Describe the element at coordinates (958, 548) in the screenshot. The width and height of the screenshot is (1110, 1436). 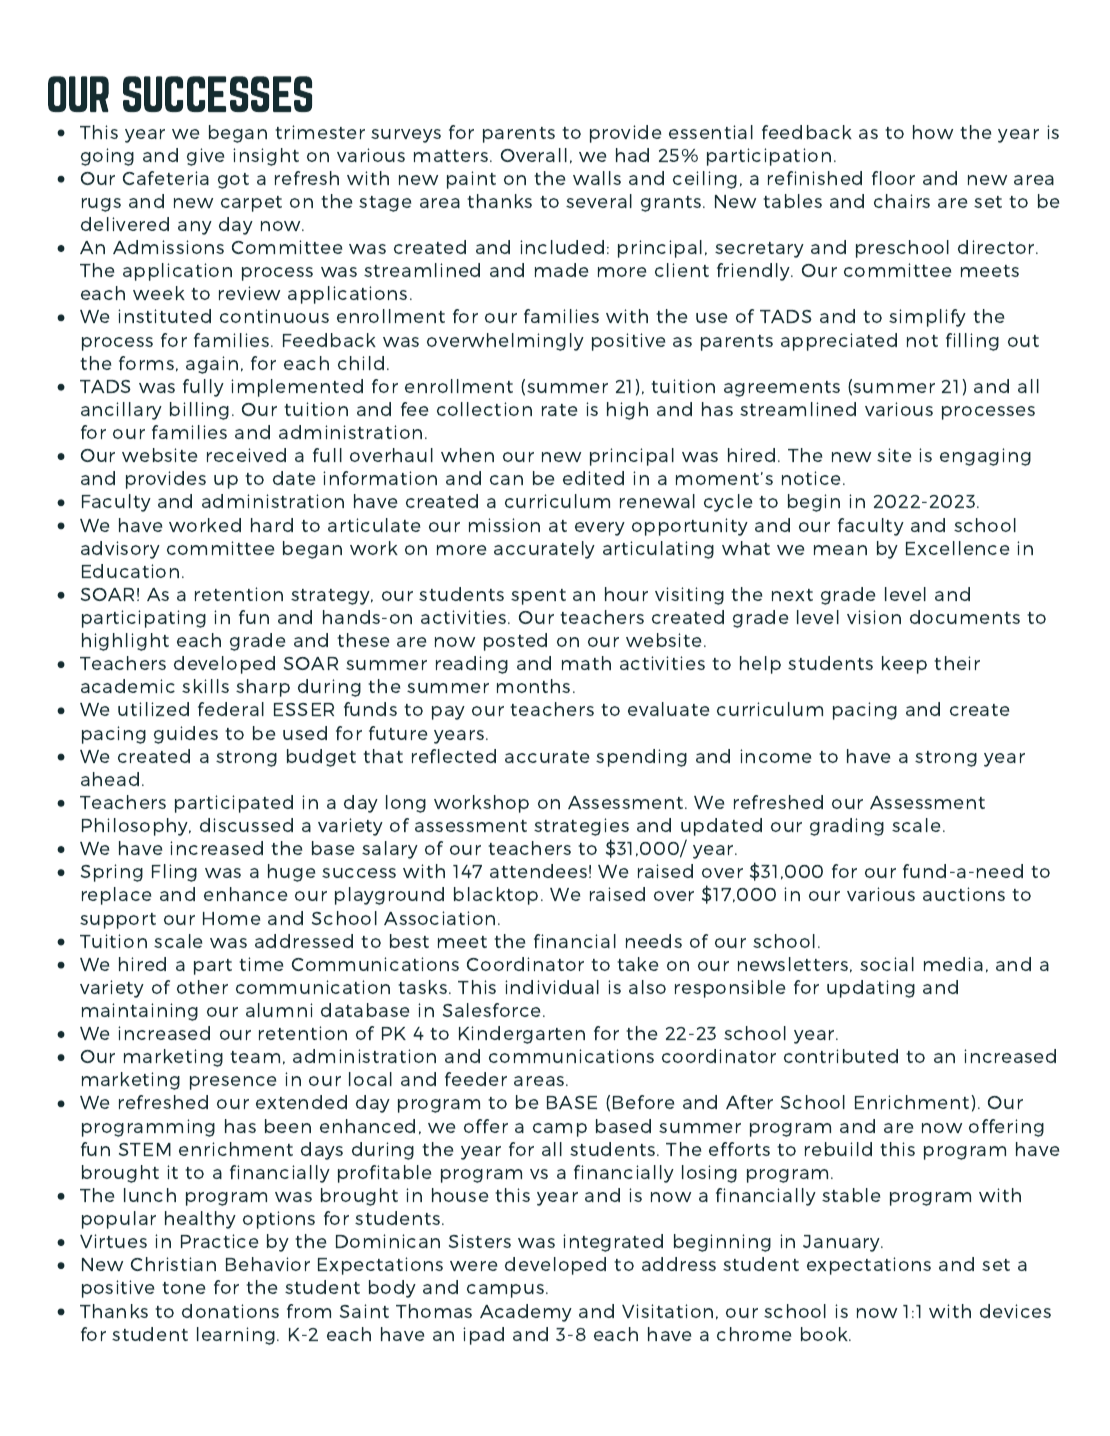
I see `Excellence` at that location.
